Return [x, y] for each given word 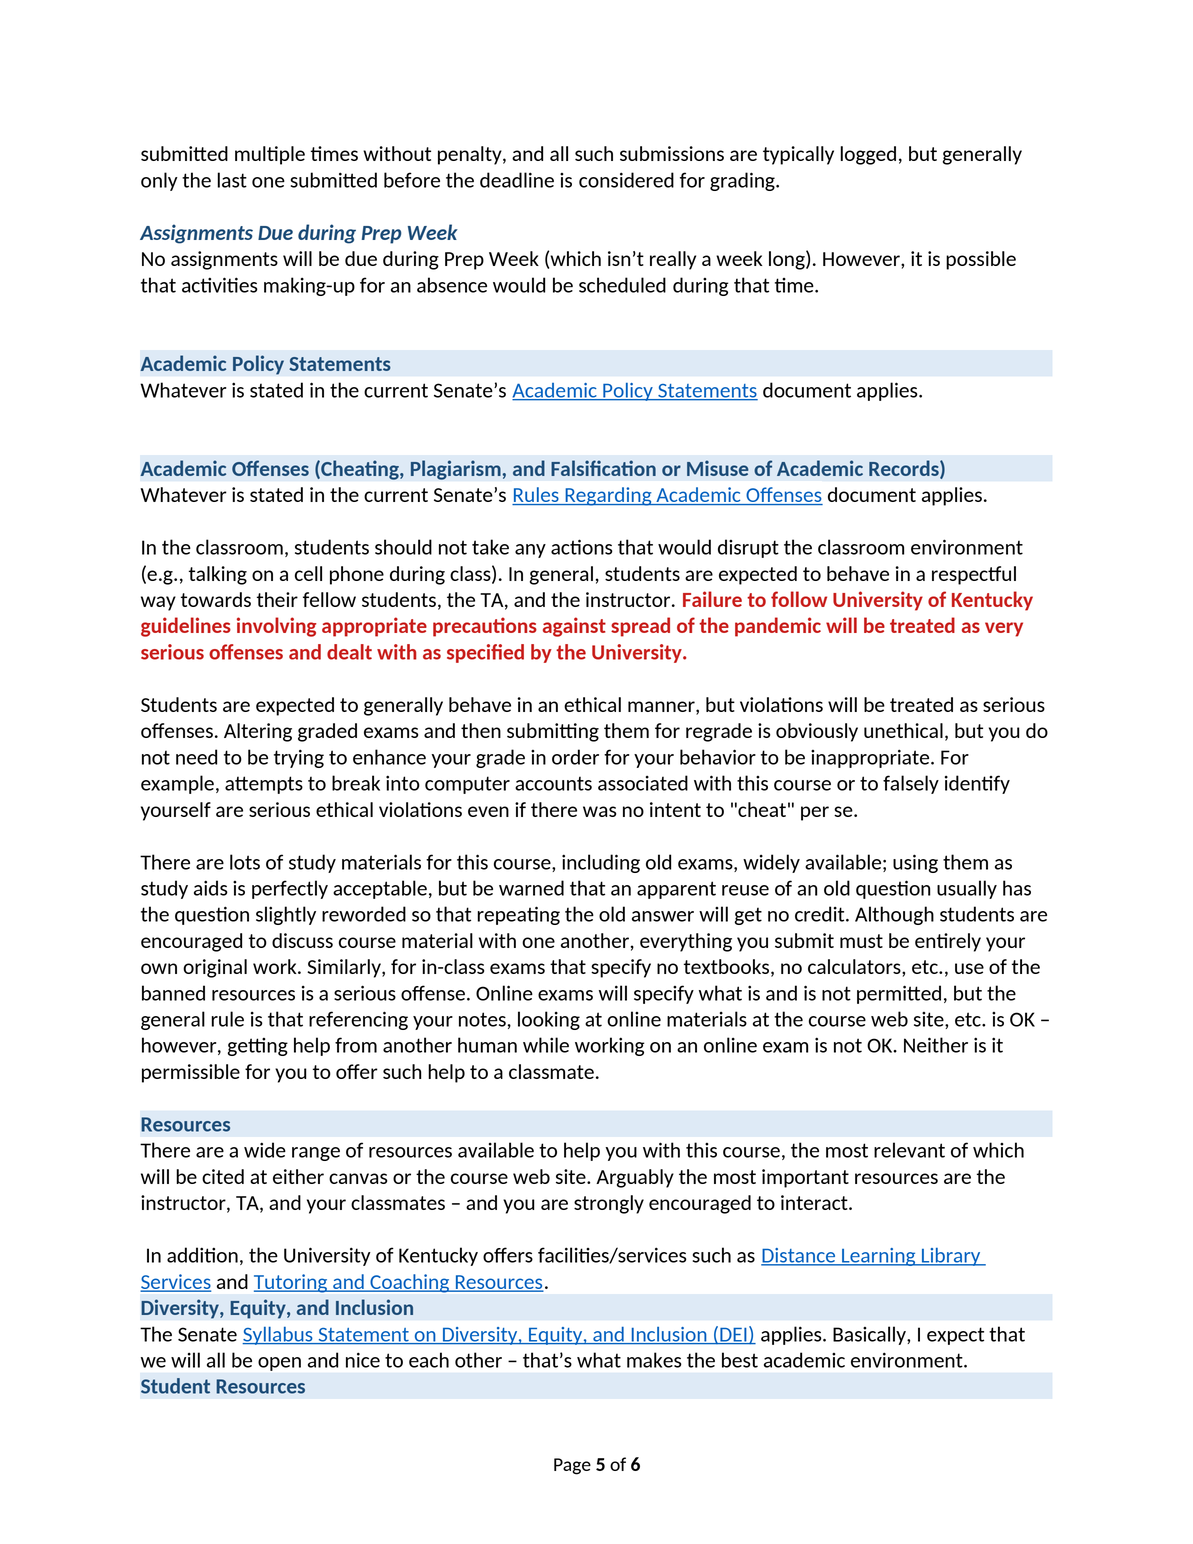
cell [308, 573]
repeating [518, 915]
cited [223, 1176]
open [279, 1364]
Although [894, 915]
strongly [609, 1204]
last [232, 180]
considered [626, 180]
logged [868, 155]
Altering [258, 732]
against [574, 627]
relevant [909, 1150]
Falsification [603, 468]
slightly [286, 915]
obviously [817, 732]
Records [905, 469]
